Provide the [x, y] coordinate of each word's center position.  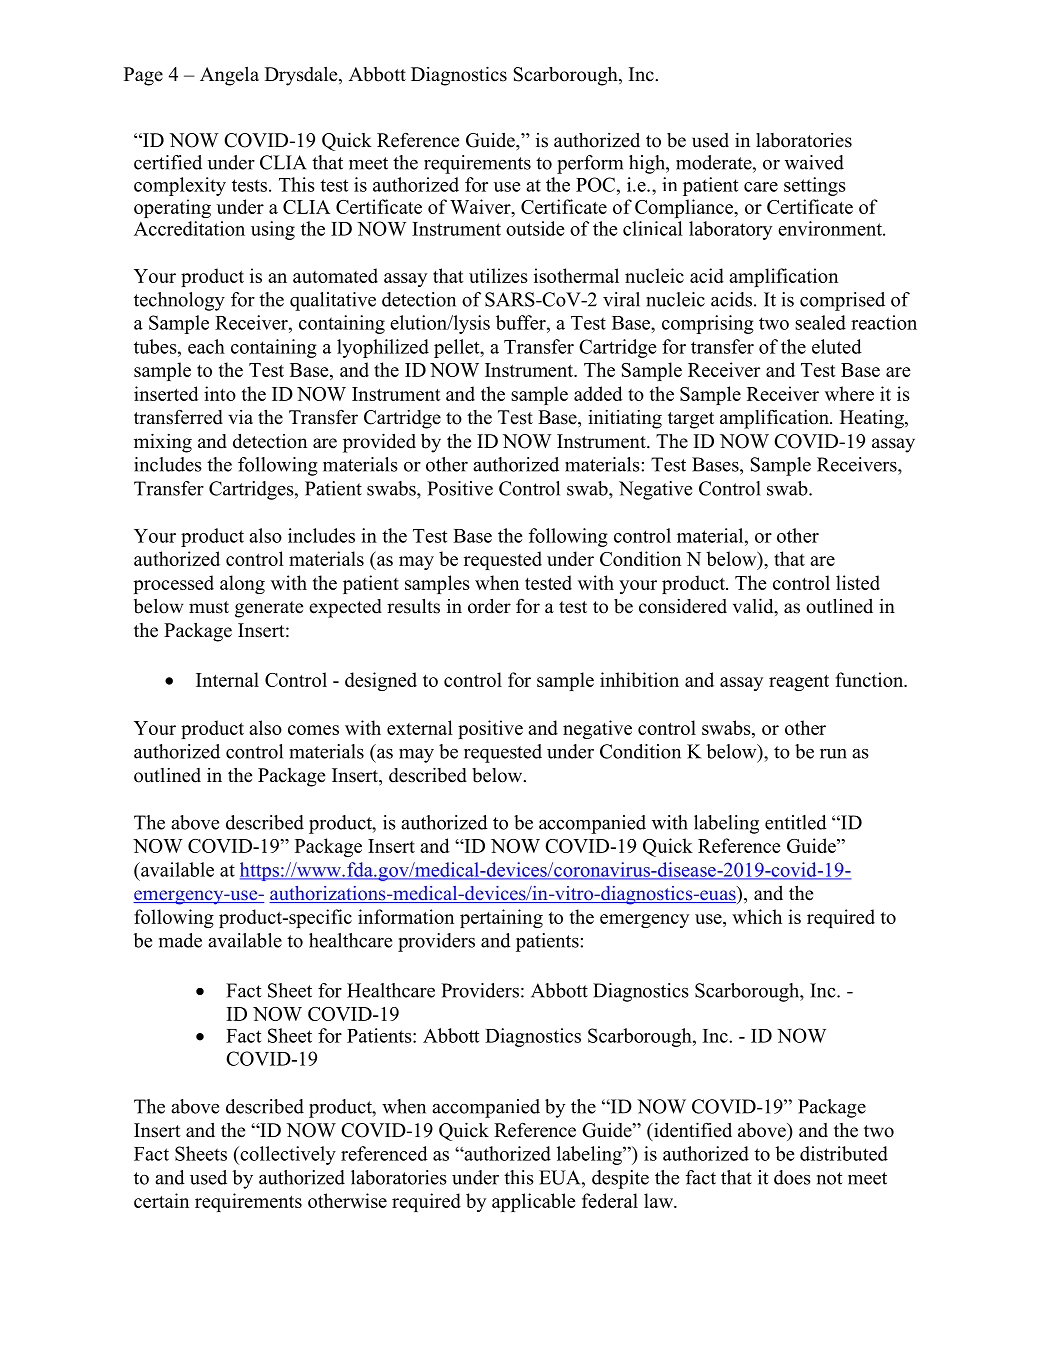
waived [814, 162]
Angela [229, 76]
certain [161, 1200]
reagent [799, 683]
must [209, 607]
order [489, 606]
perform [590, 164]
